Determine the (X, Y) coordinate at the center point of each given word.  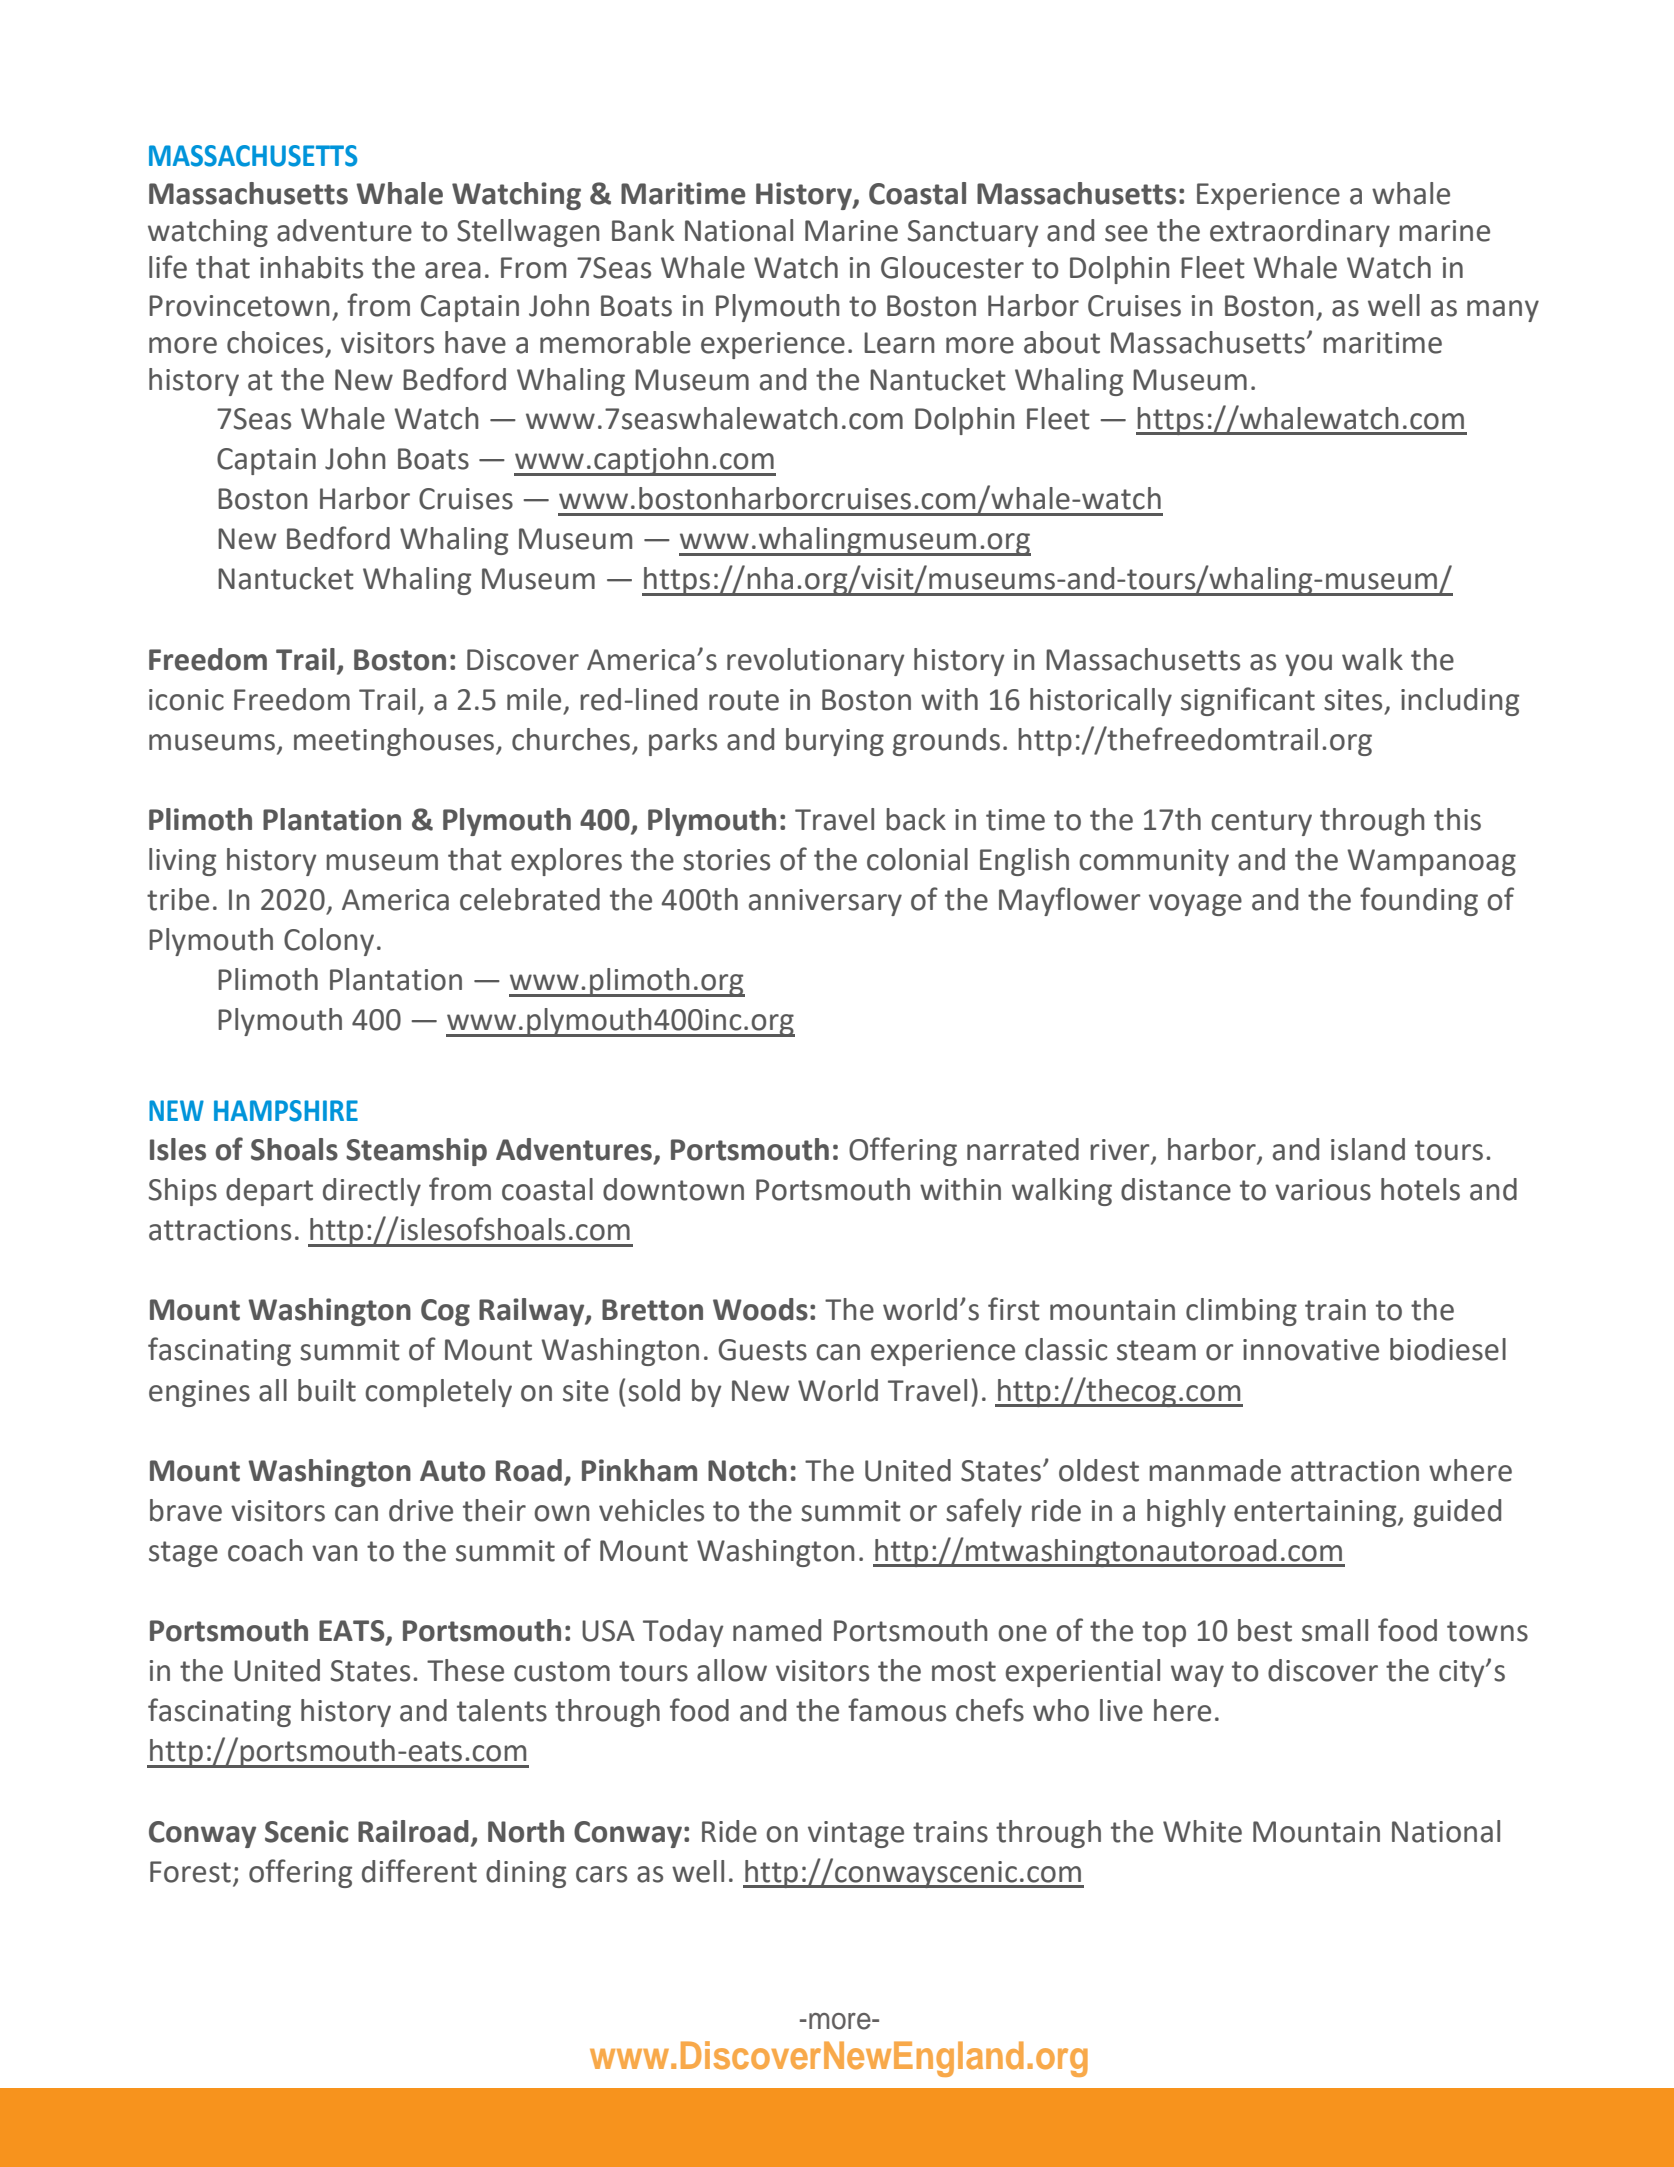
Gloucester (952, 267)
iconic (186, 700)
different (419, 1871)
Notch (747, 1470)
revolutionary (816, 662)
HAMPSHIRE (286, 1111)
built (327, 1390)
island (1368, 1149)
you (1308, 665)
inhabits (311, 267)
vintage (856, 1834)
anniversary (825, 902)
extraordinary (1300, 233)
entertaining (1316, 1513)
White (1202, 1831)
